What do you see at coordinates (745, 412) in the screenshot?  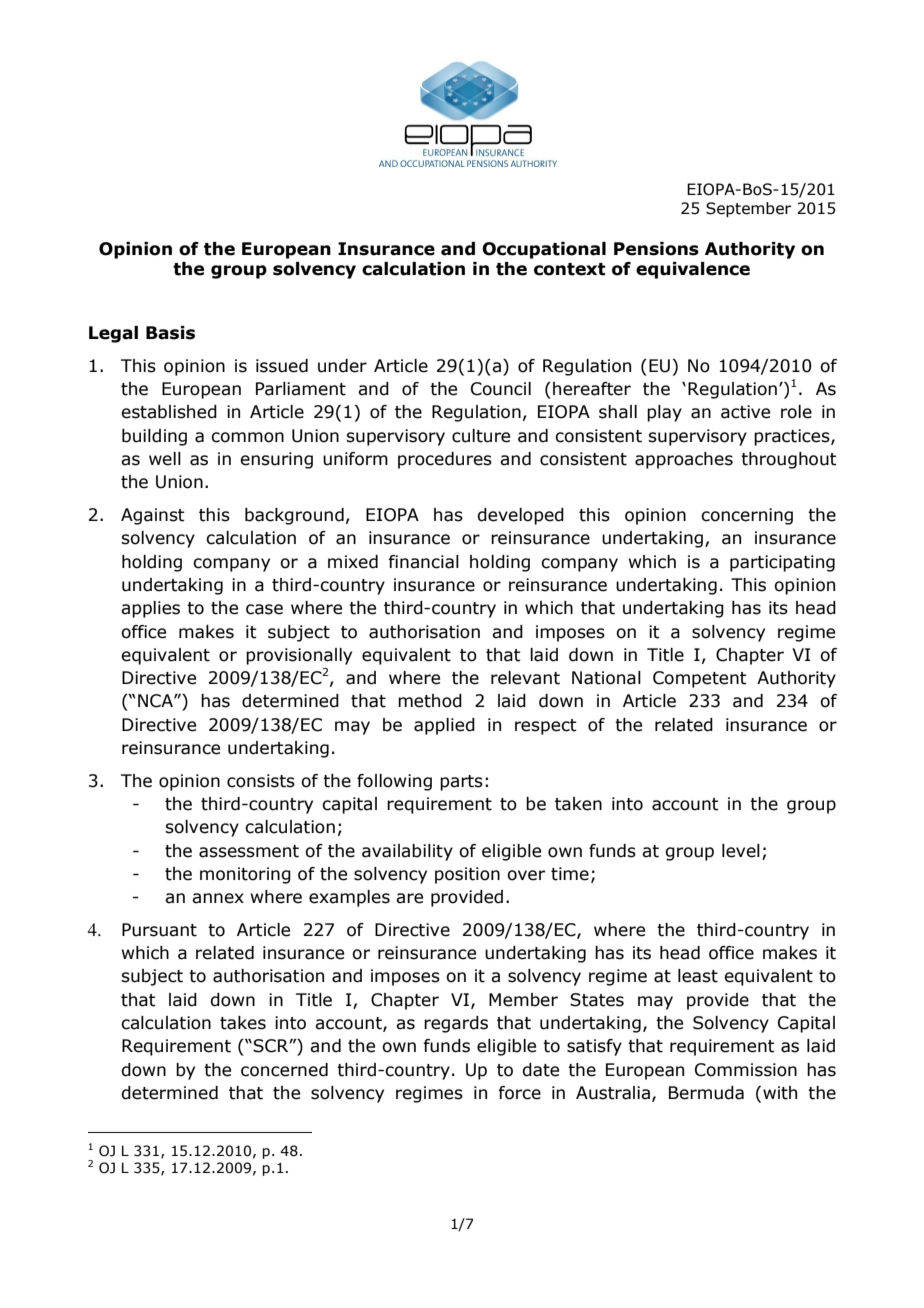 I see `active` at bounding box center [745, 412].
